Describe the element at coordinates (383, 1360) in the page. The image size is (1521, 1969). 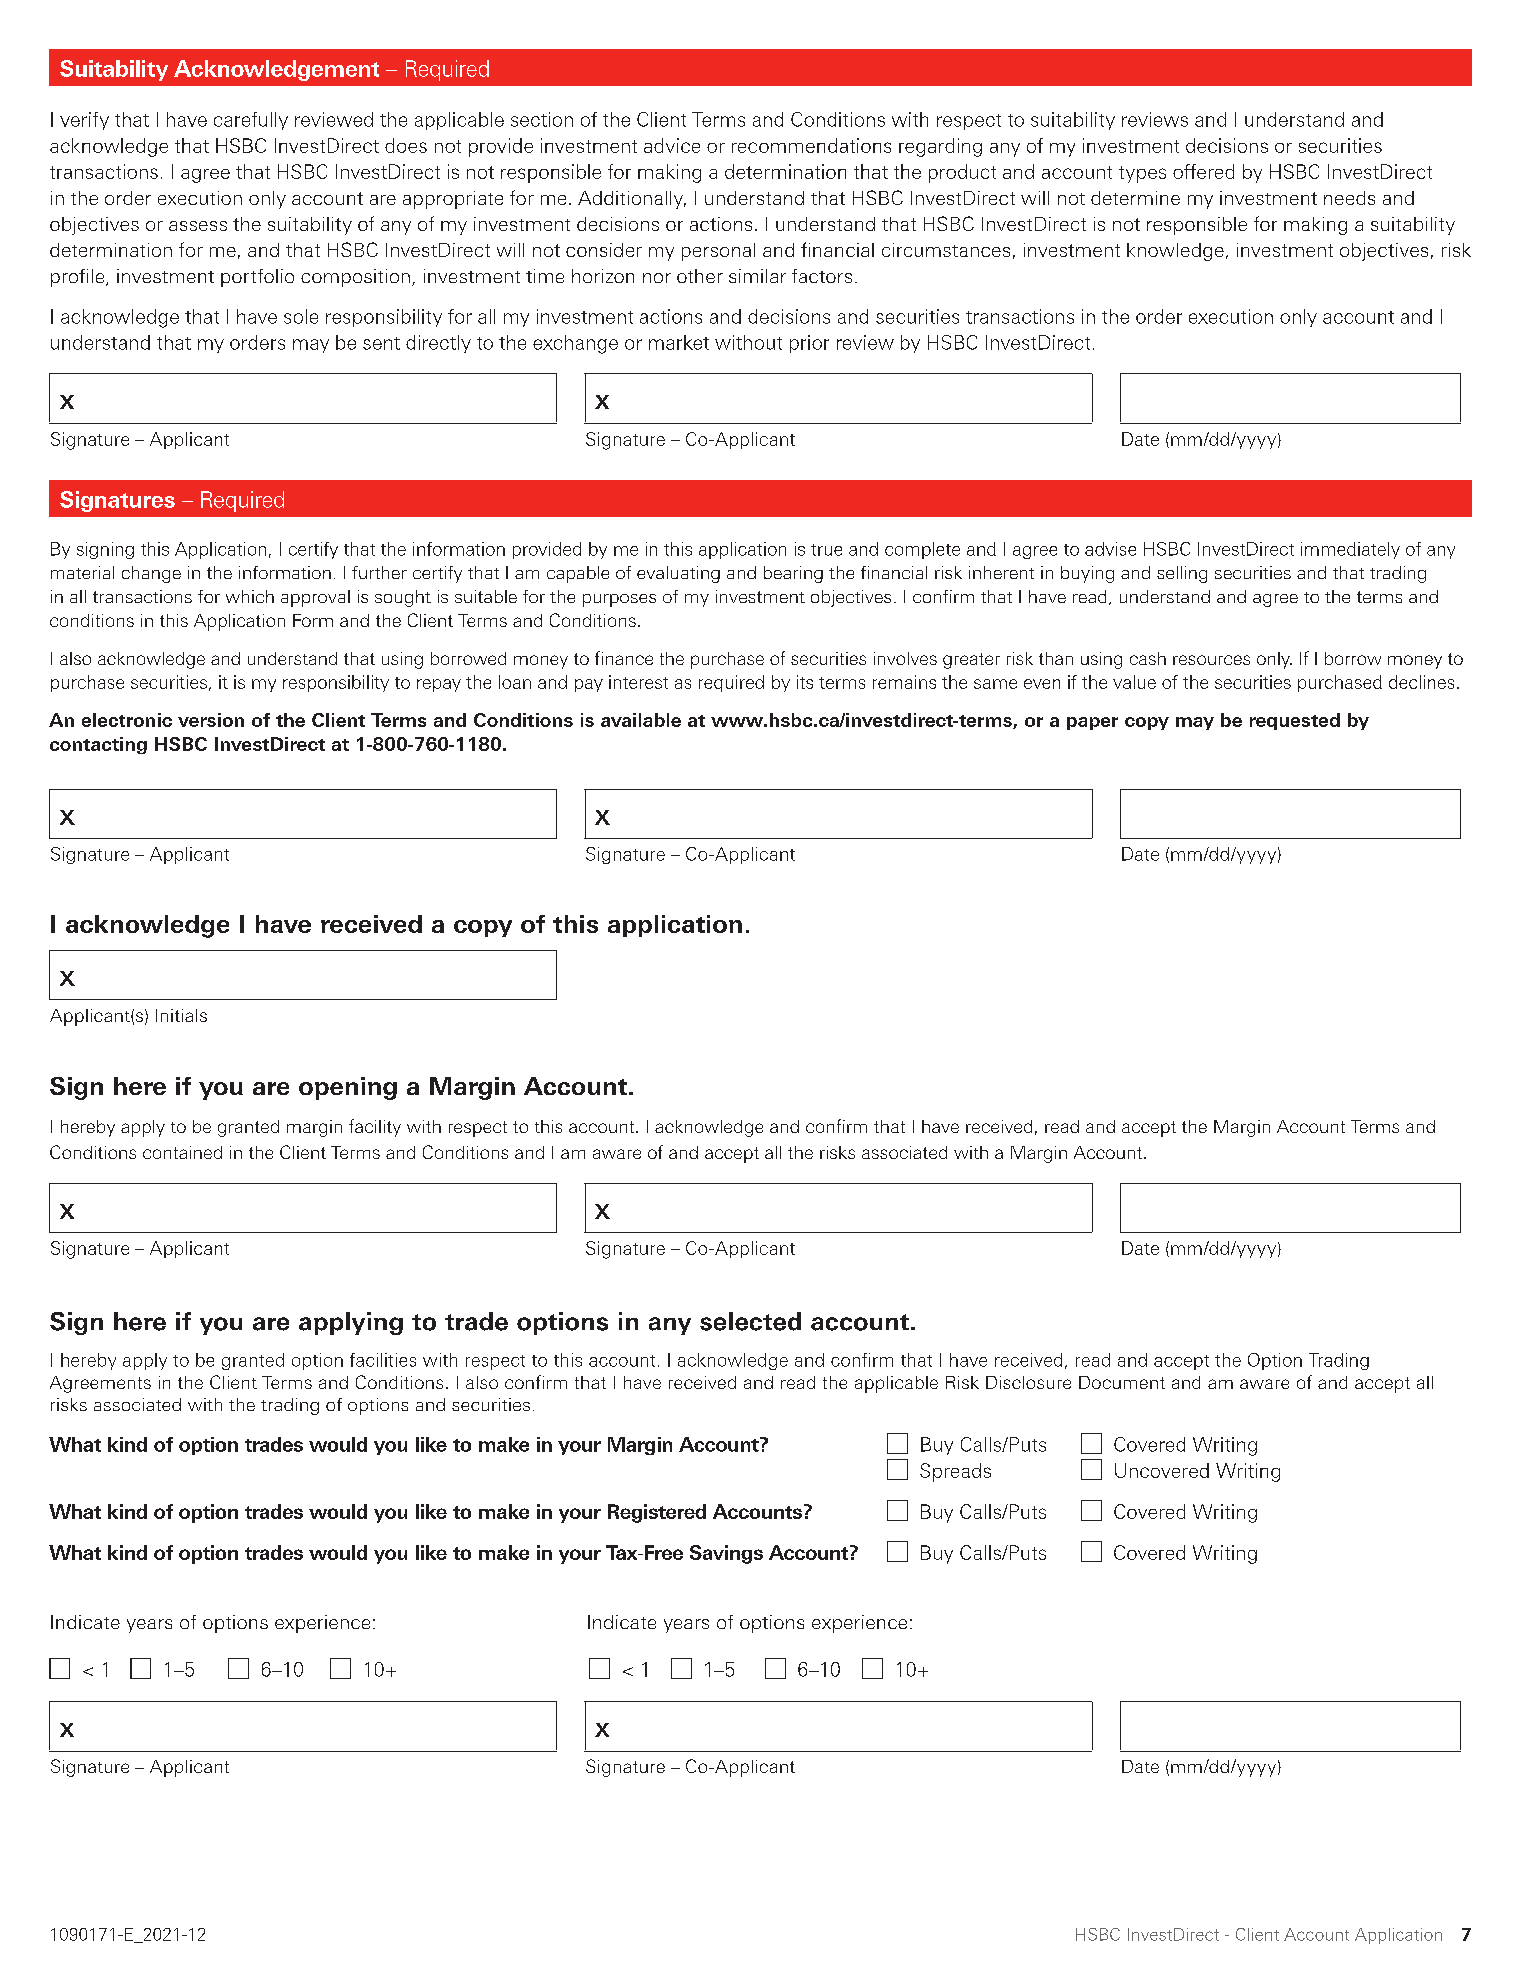
I see `facilities` at that location.
